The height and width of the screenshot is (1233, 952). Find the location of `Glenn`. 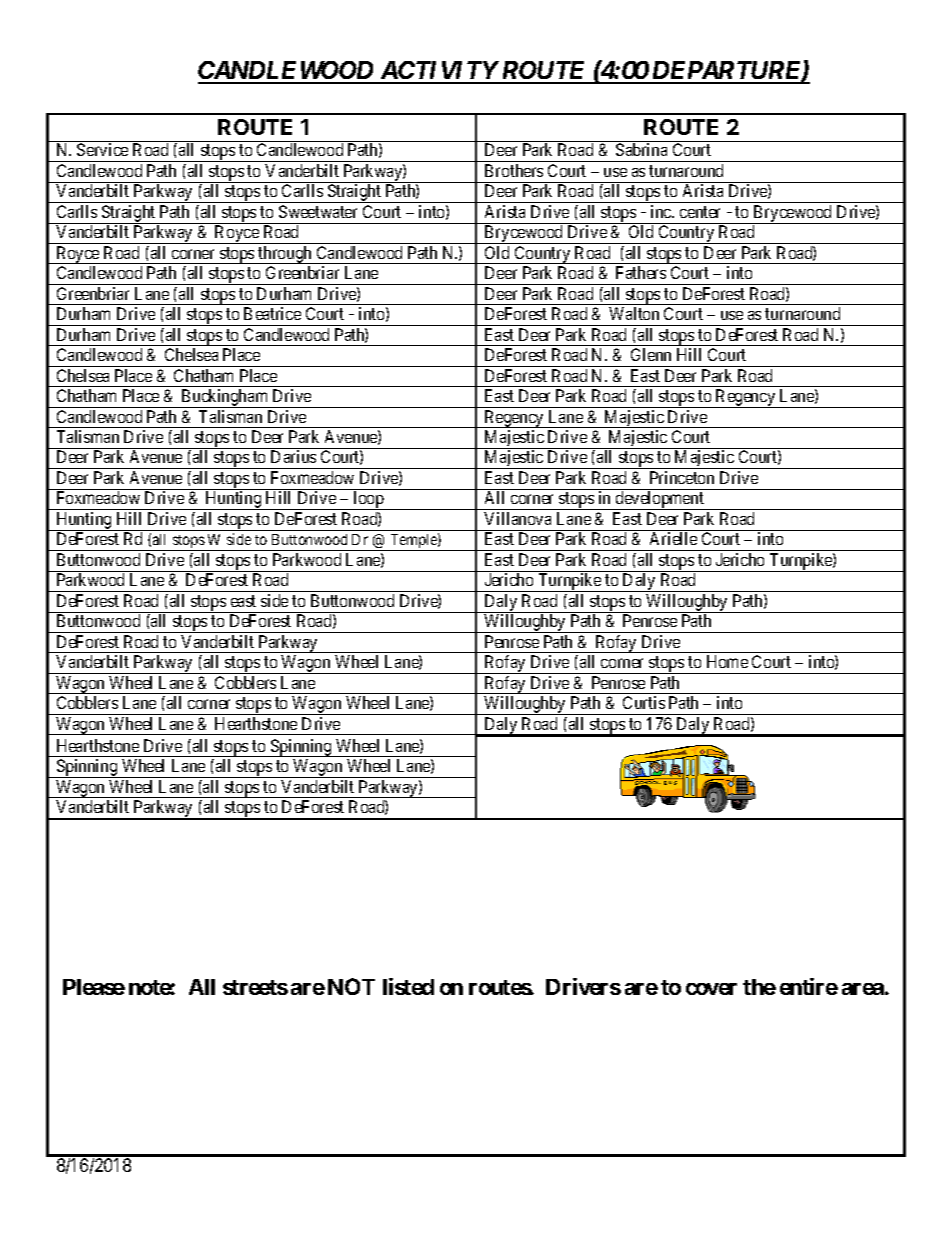

Glenn is located at coordinates (651, 354).
